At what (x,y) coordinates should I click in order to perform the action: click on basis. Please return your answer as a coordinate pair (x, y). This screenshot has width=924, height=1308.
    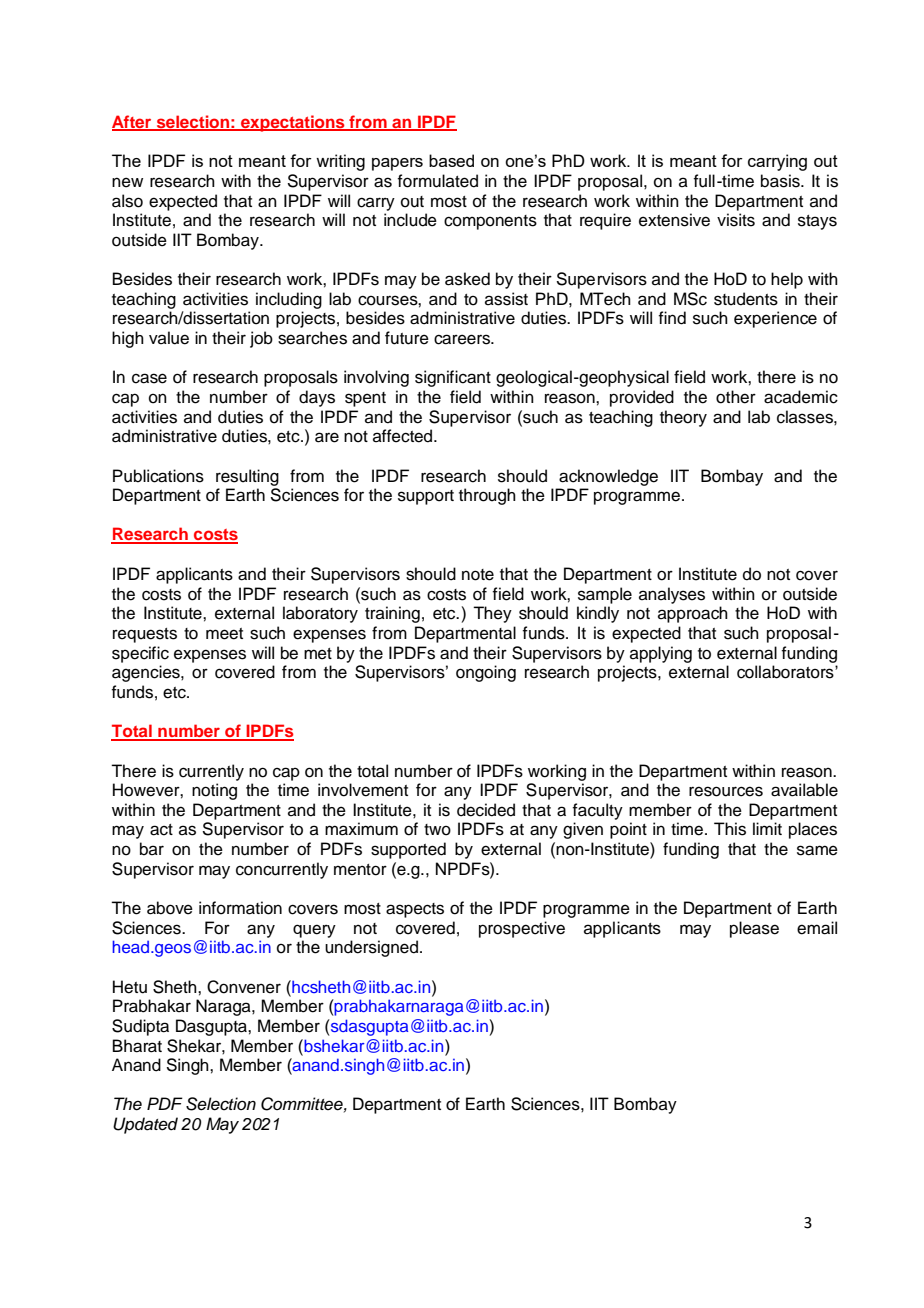
    Looking at the image, I should click on (781, 181).
